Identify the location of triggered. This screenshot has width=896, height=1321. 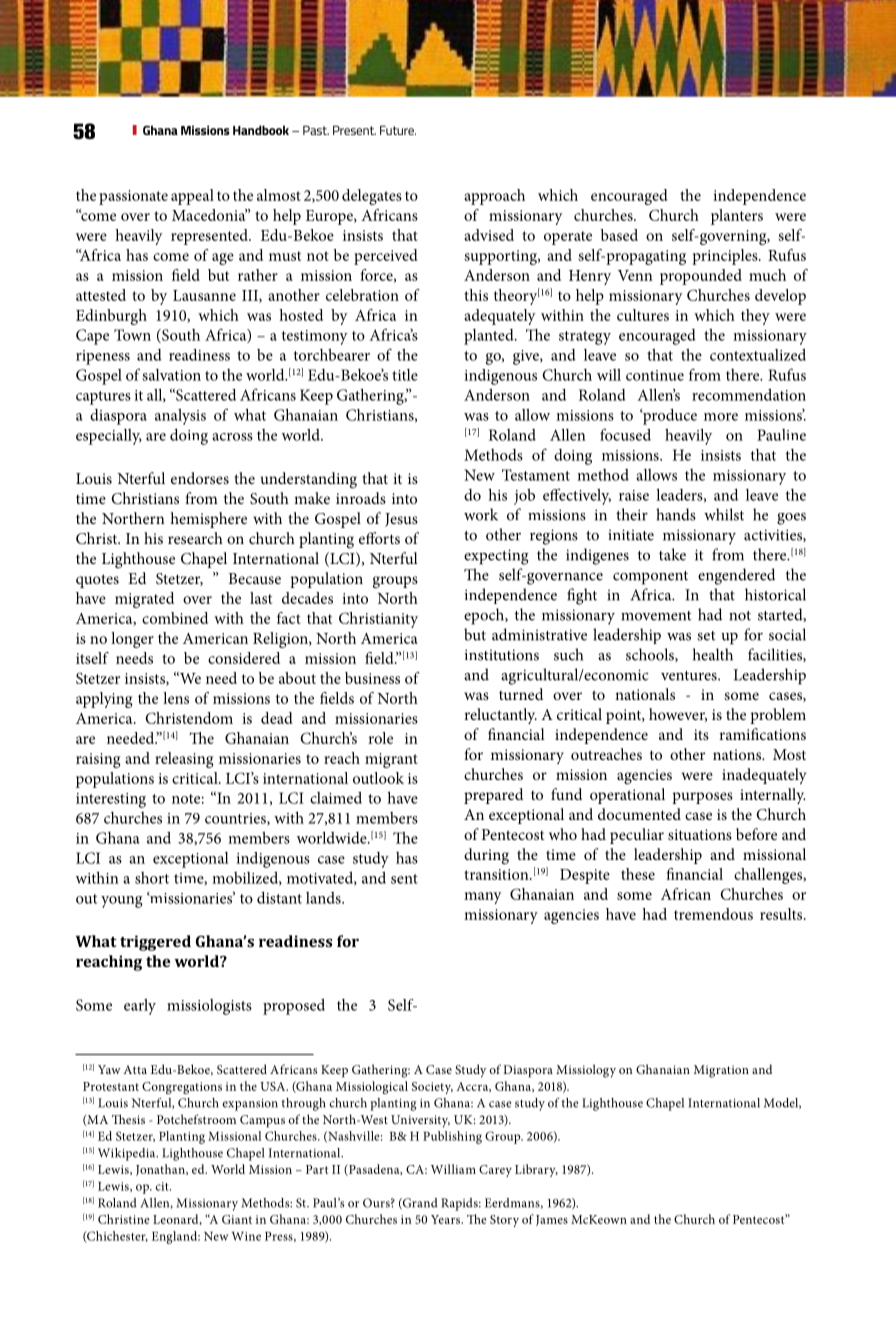
(155, 943).
